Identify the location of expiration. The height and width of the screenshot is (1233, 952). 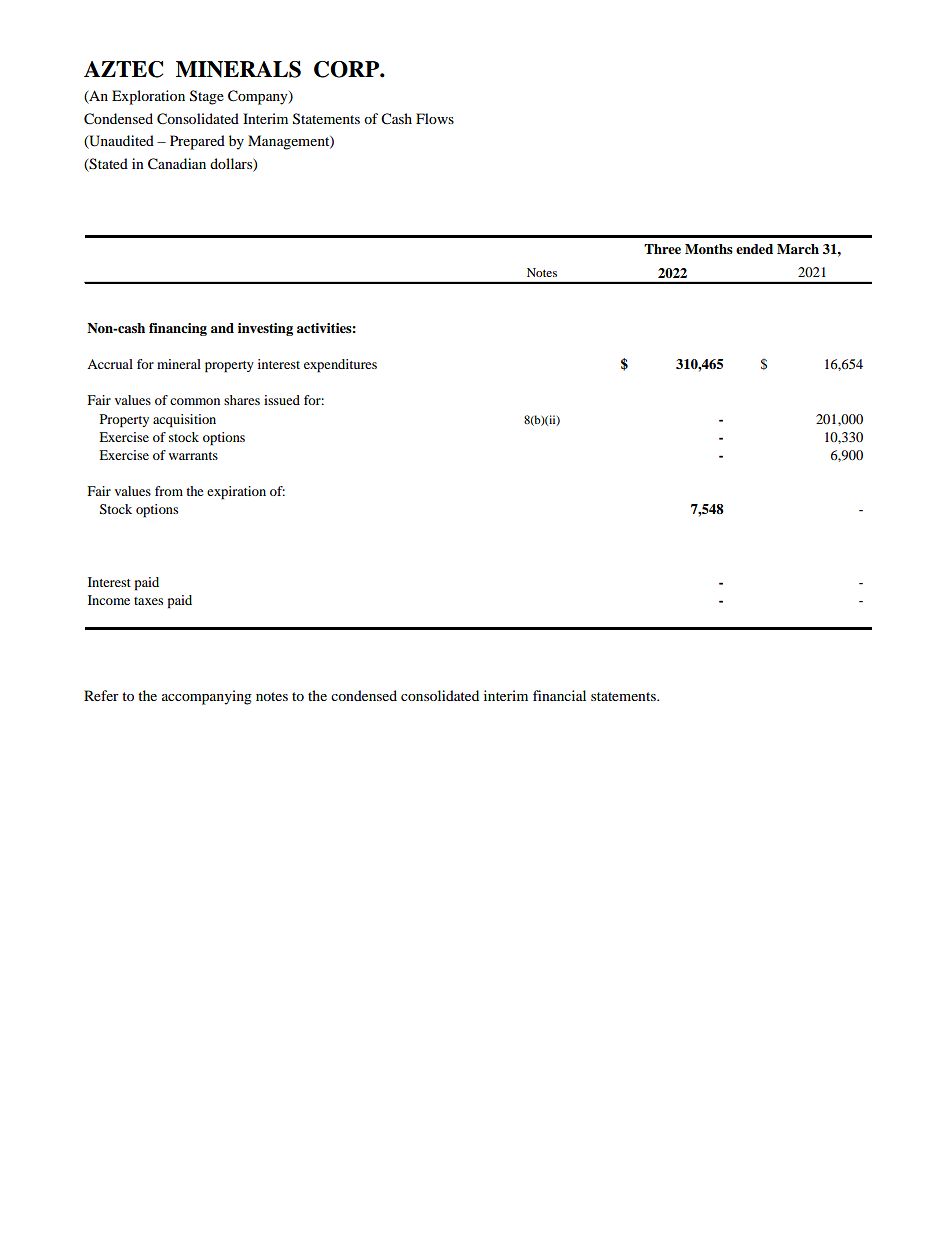
(236, 493).
